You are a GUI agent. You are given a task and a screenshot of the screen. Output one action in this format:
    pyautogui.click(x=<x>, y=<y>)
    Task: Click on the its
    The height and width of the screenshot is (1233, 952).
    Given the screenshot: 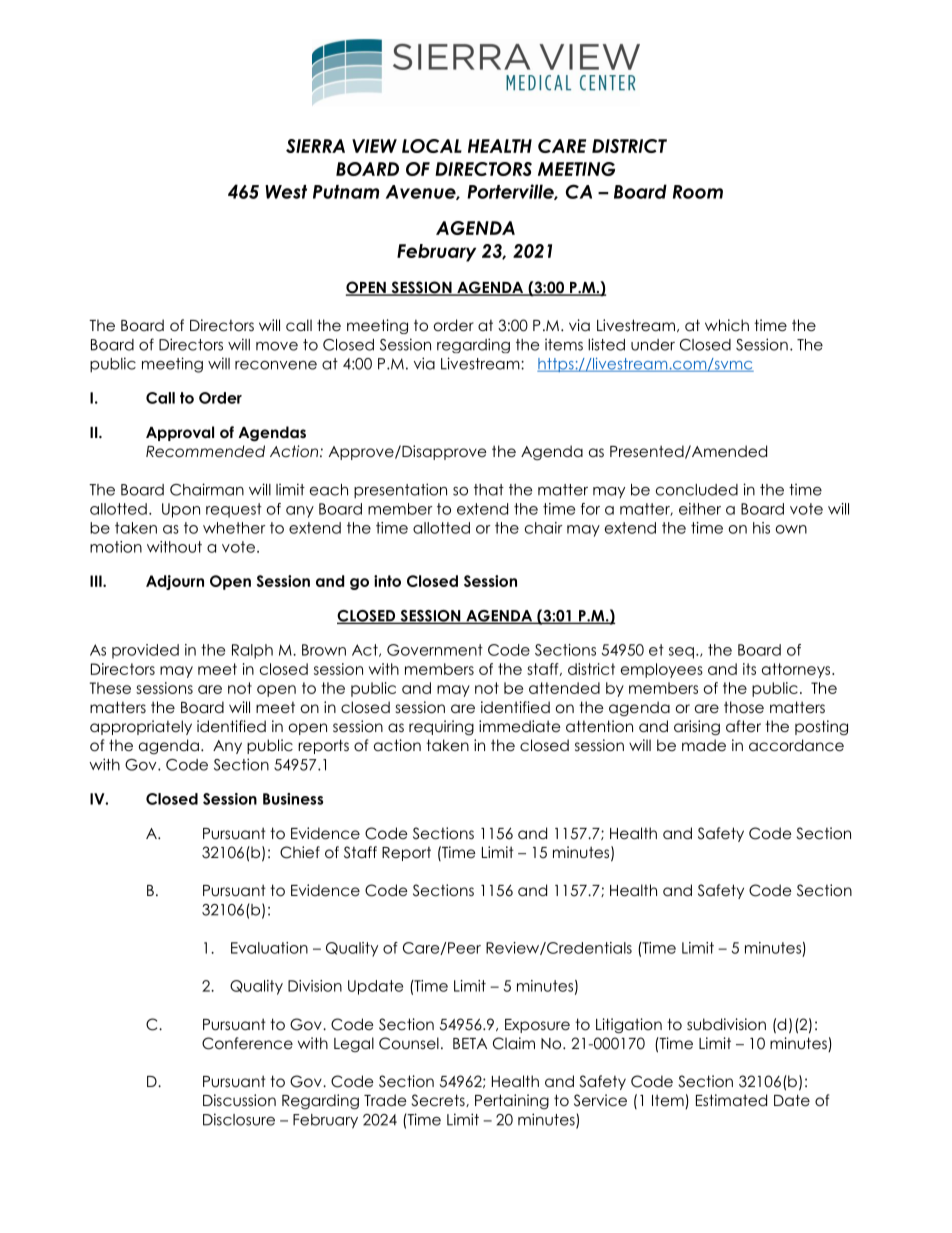 What is the action you would take?
    pyautogui.click(x=749, y=669)
